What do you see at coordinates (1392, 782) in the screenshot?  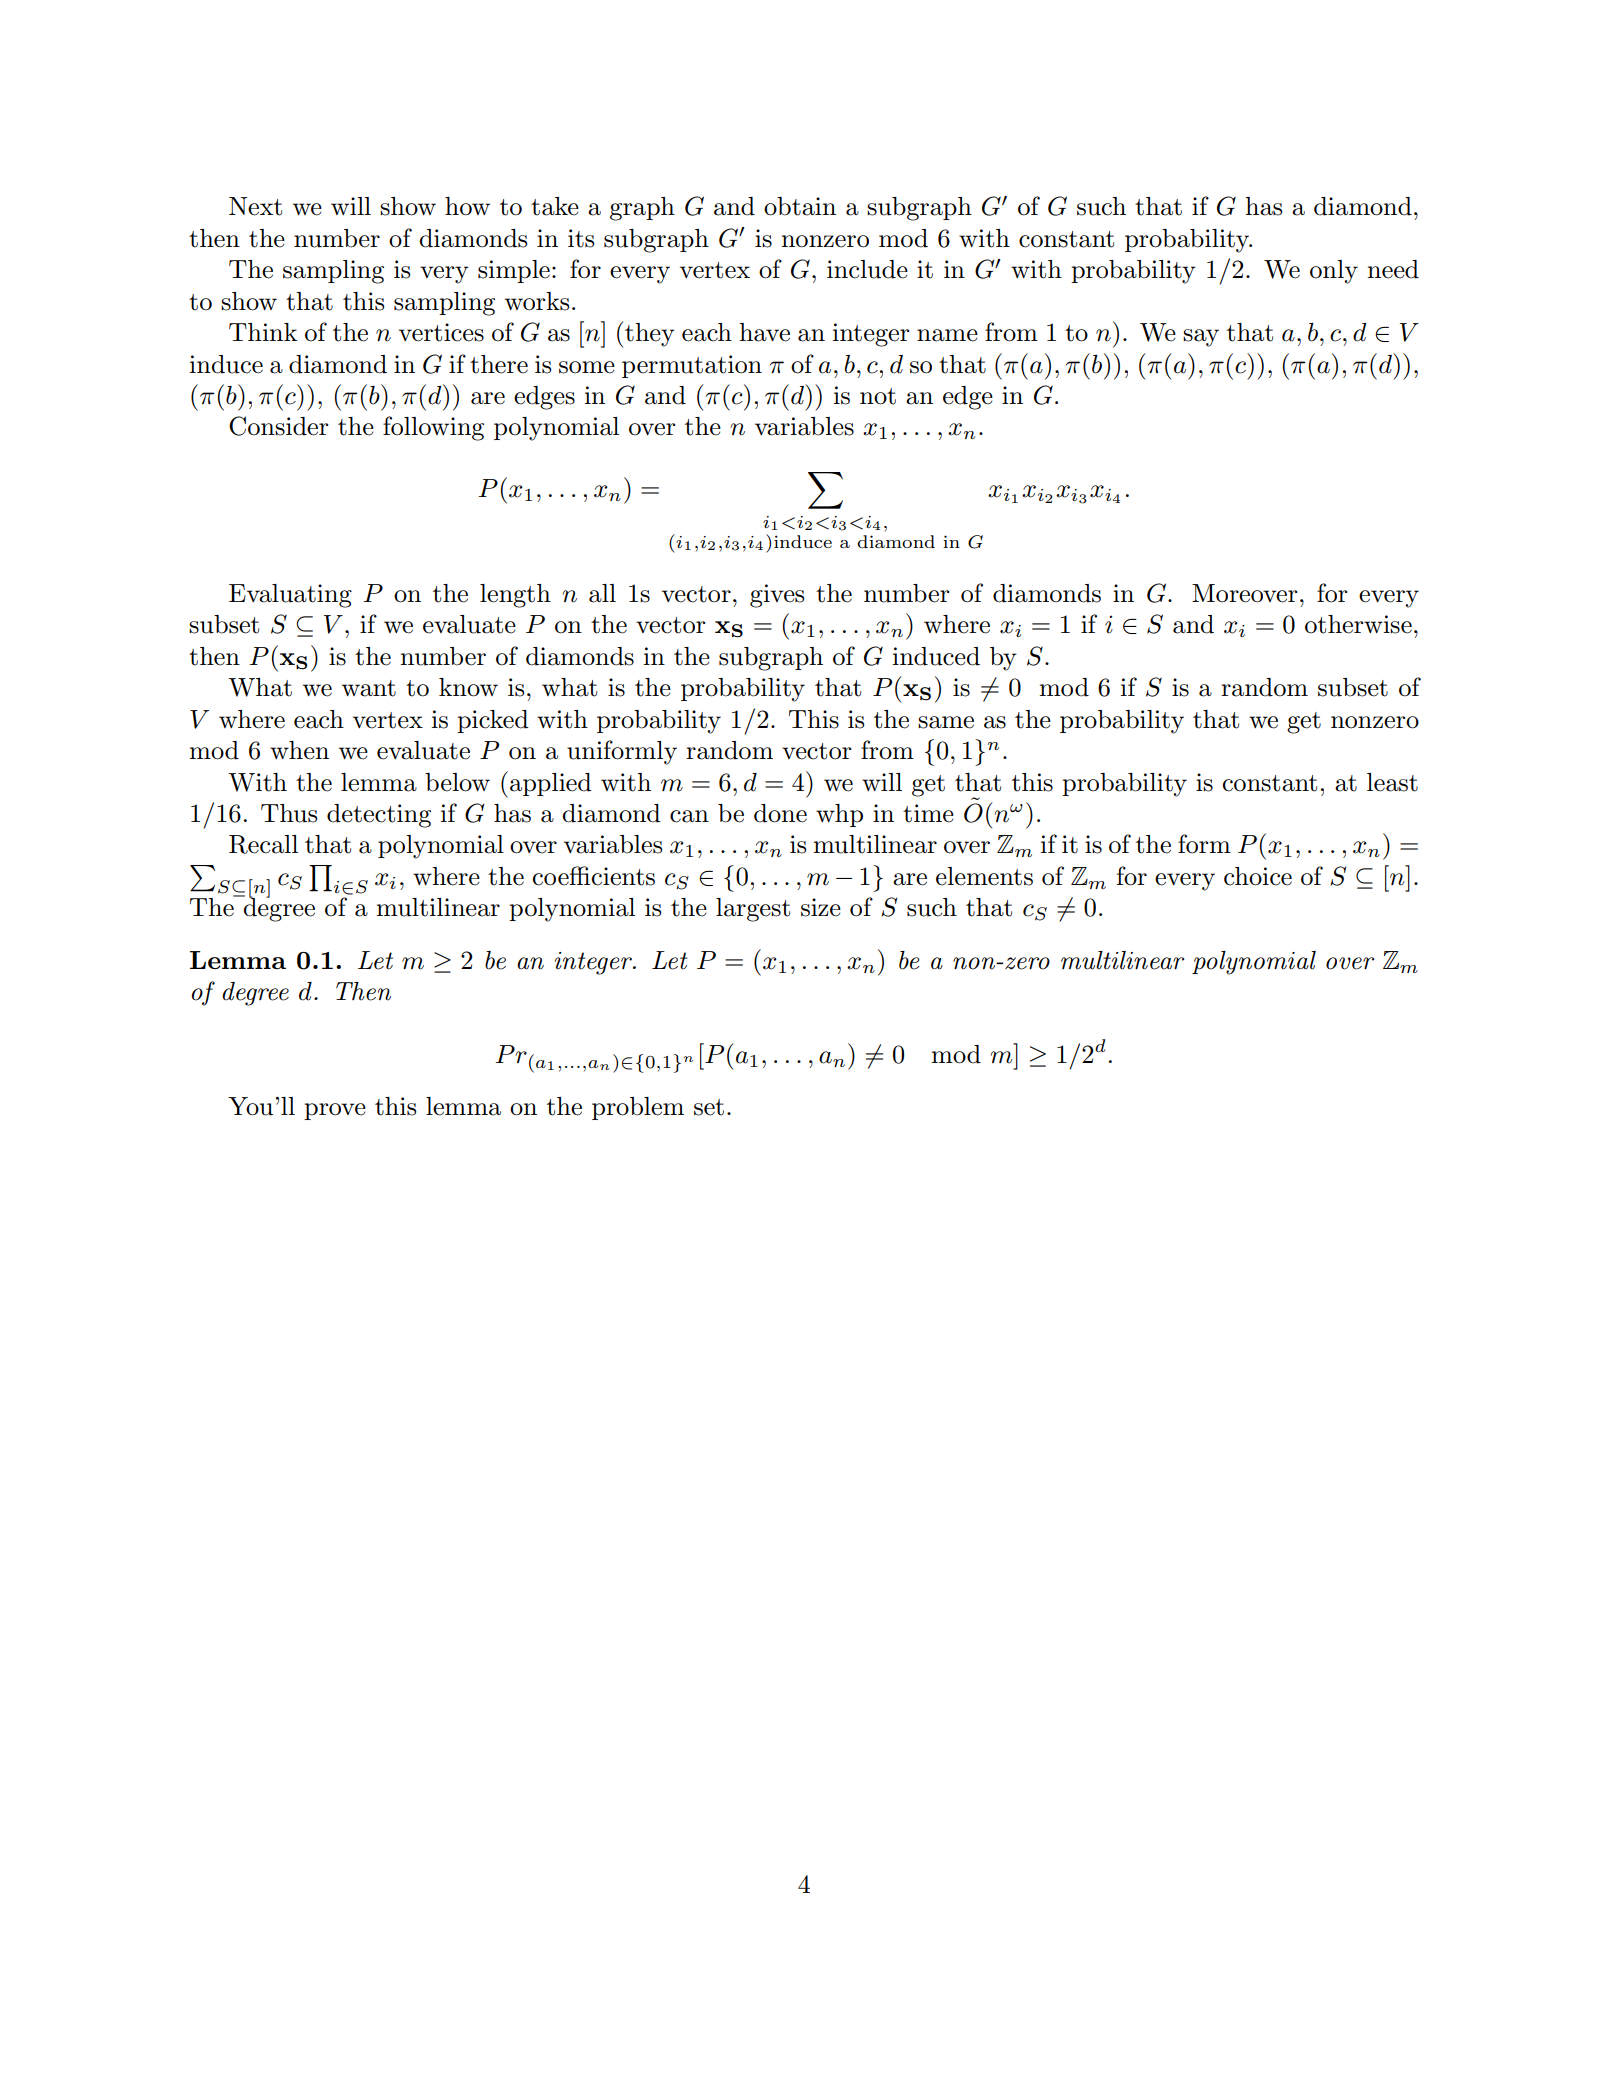 I see `least` at bounding box center [1392, 782].
